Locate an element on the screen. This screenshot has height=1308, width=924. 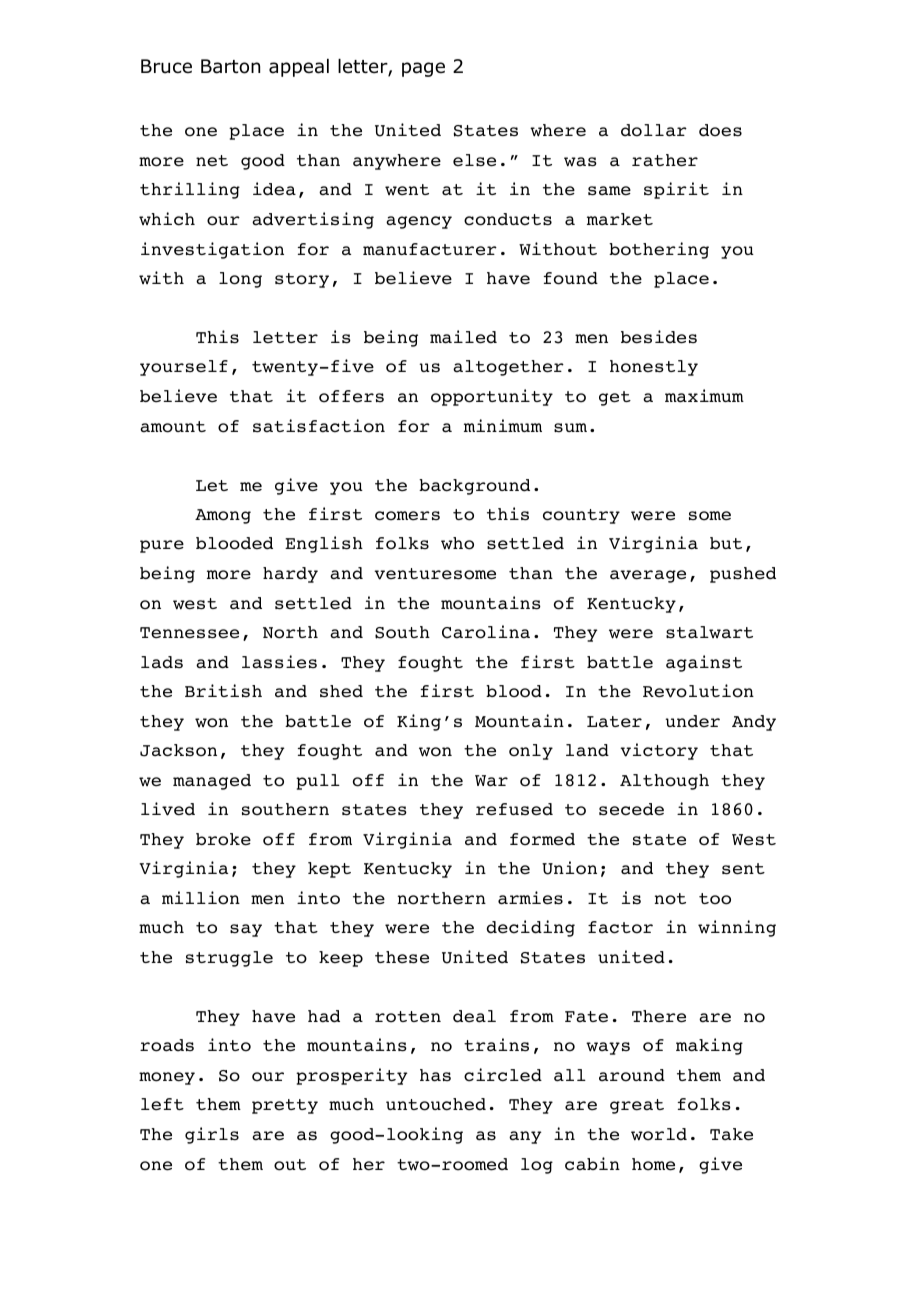
girls is located at coordinates (212, 1135).
